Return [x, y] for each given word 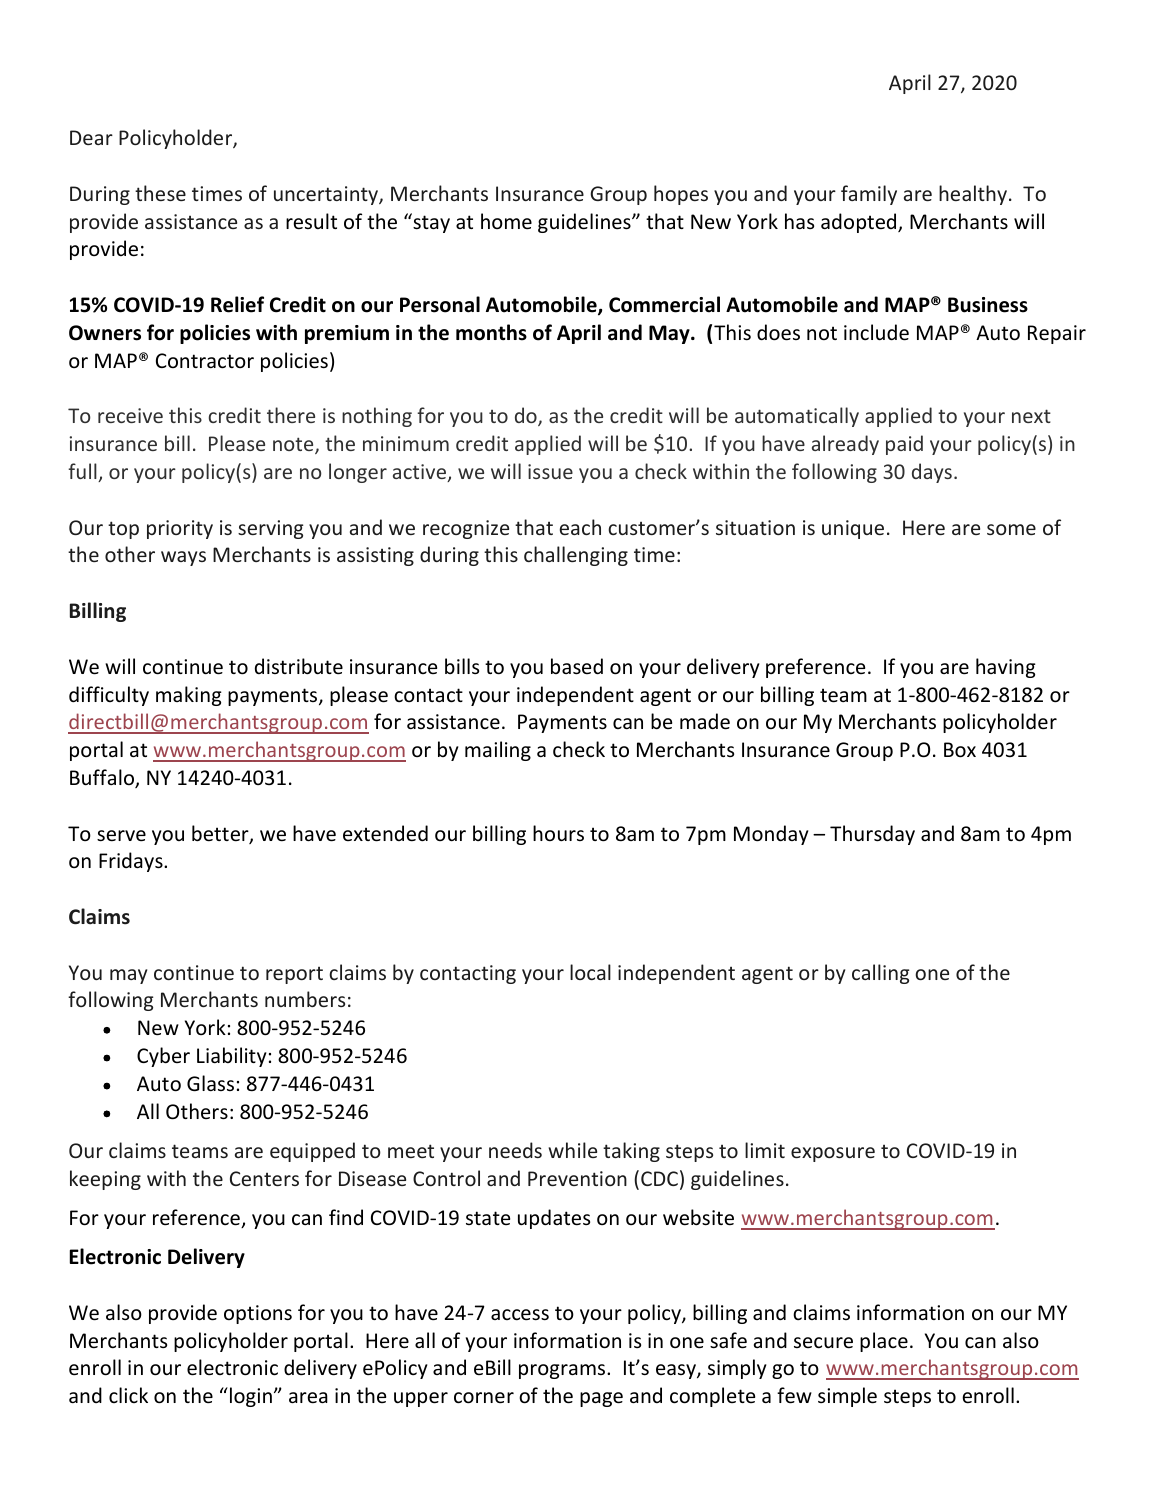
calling [880, 974]
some [1011, 529]
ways [183, 558]
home [506, 221]
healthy [974, 195]
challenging [576, 556]
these [160, 193]
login [251, 1397]
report [294, 975]
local [590, 972]
